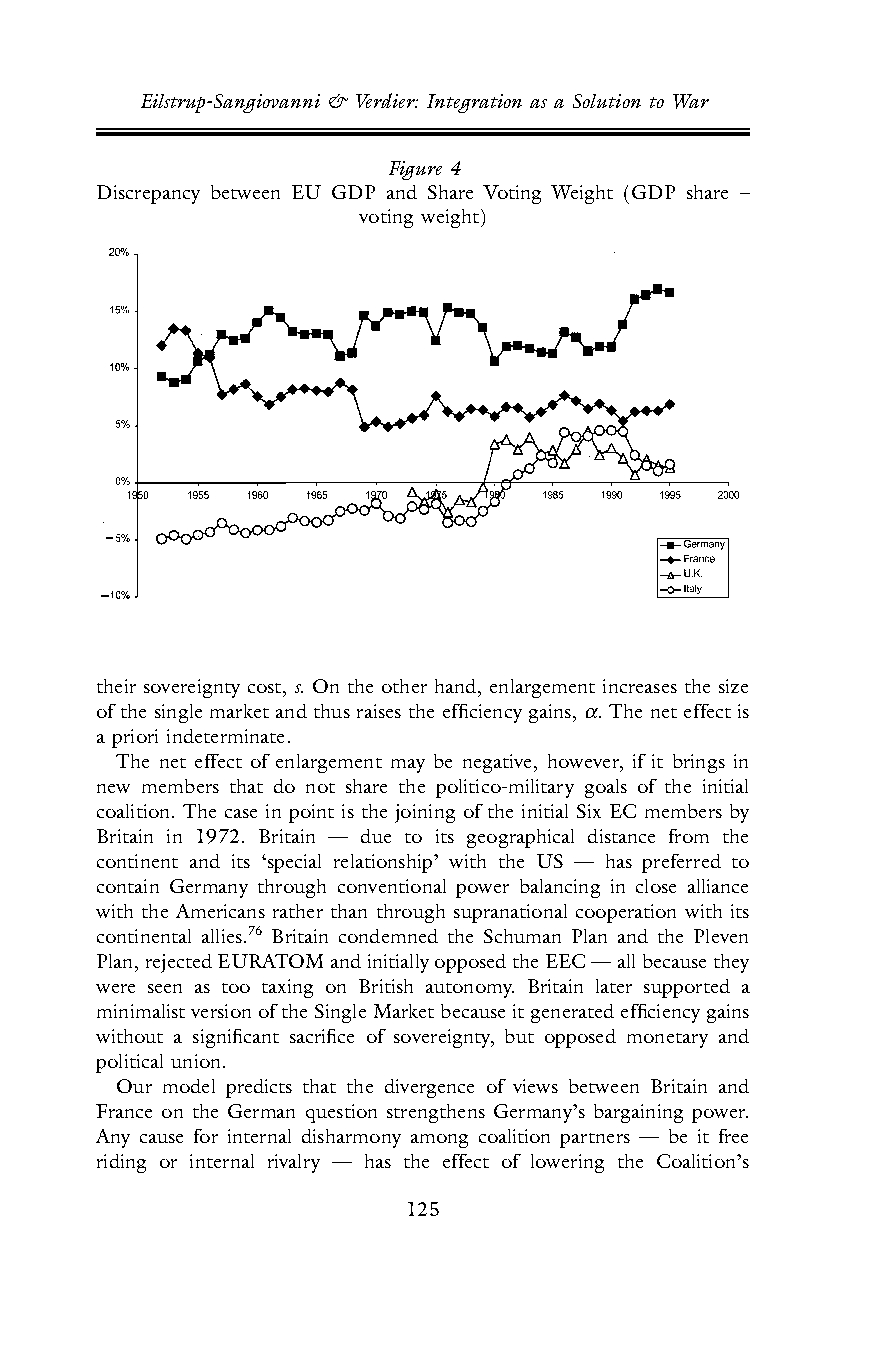 Image resolution: width=896 pixels, height=1345 pixels. Describe the element at coordinates (607, 101) in the screenshot. I see `Solution` at that location.
